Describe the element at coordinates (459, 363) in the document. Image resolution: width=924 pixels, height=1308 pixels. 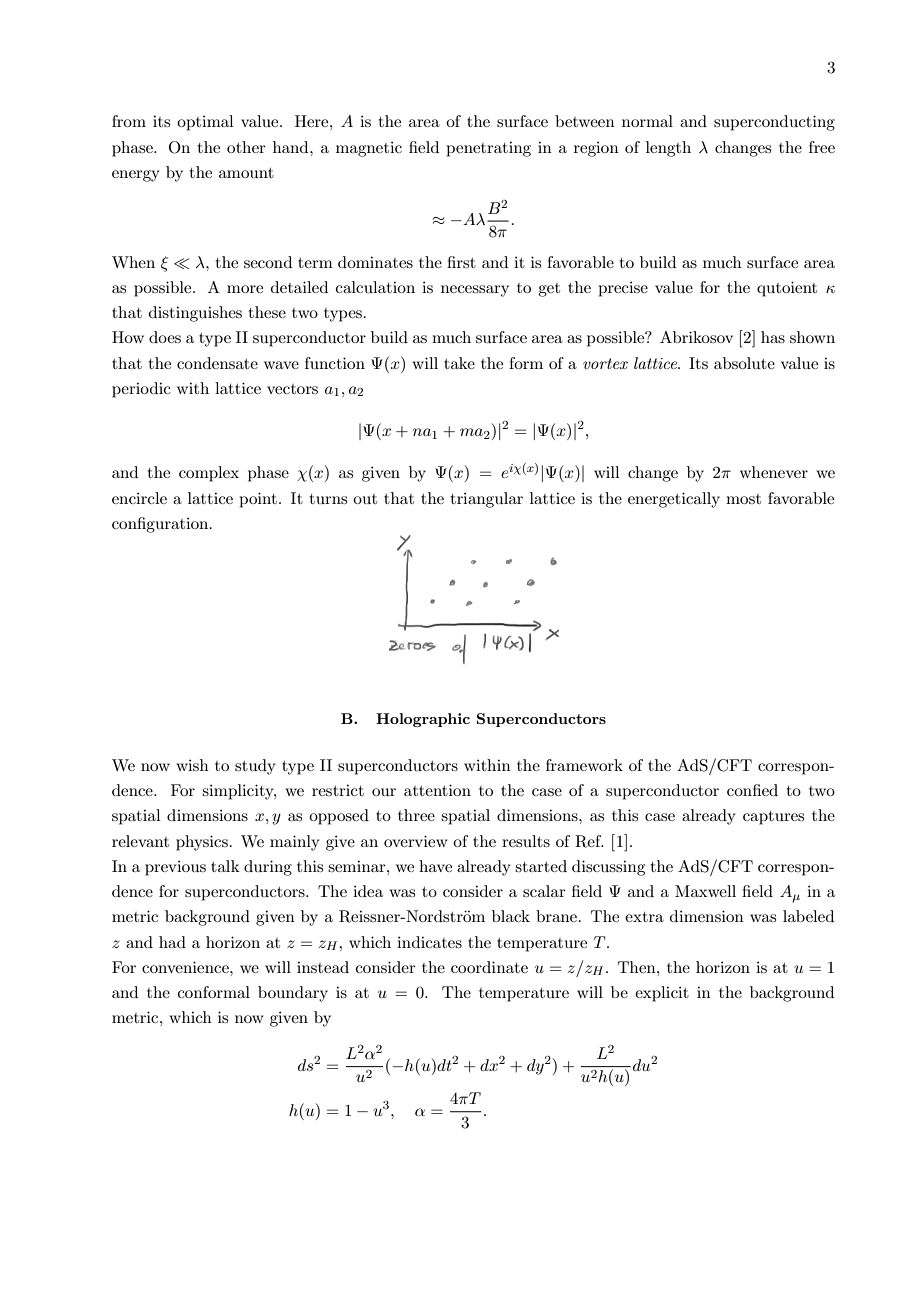
I see `take` at that location.
